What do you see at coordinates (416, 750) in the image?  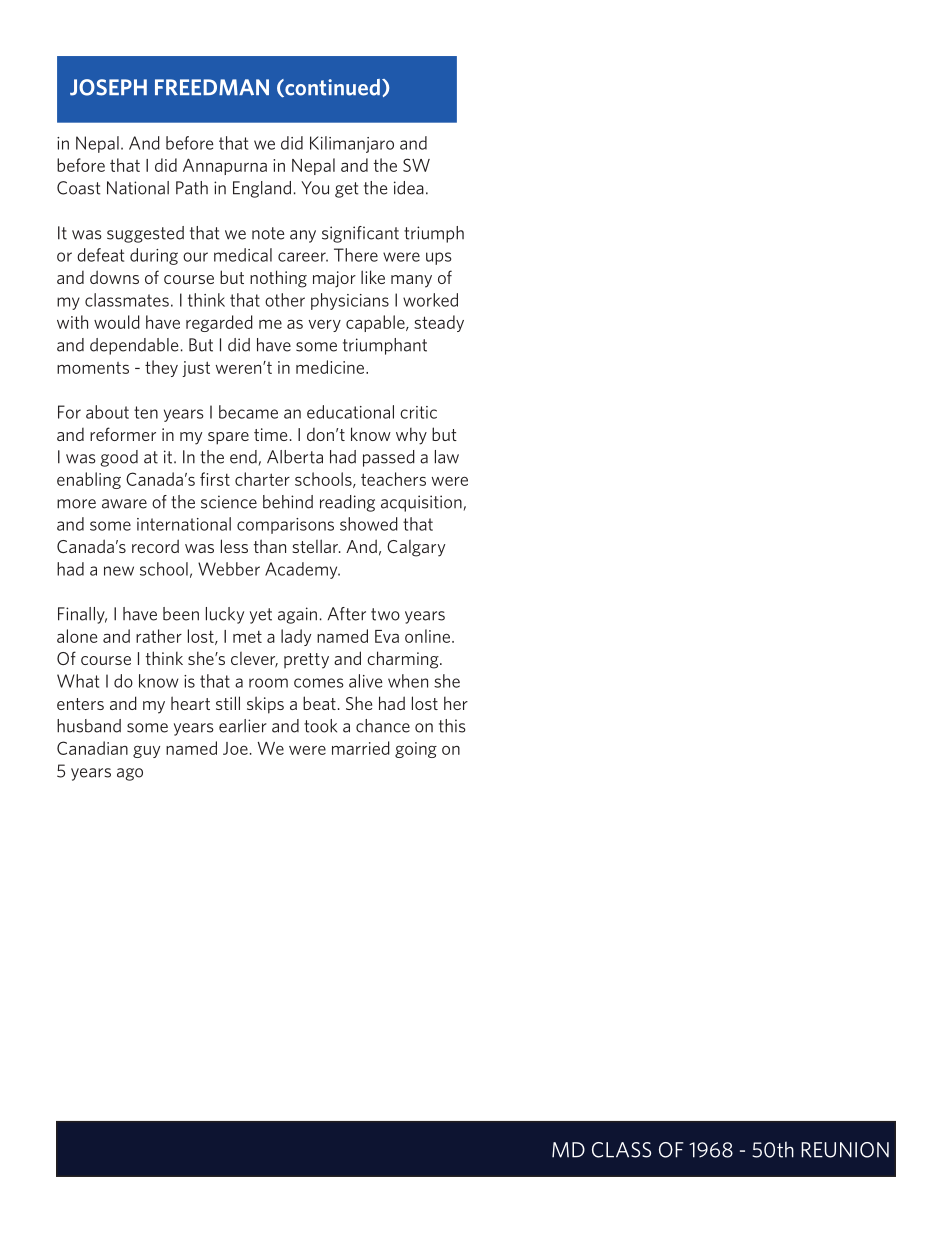 I see `going` at bounding box center [416, 750].
